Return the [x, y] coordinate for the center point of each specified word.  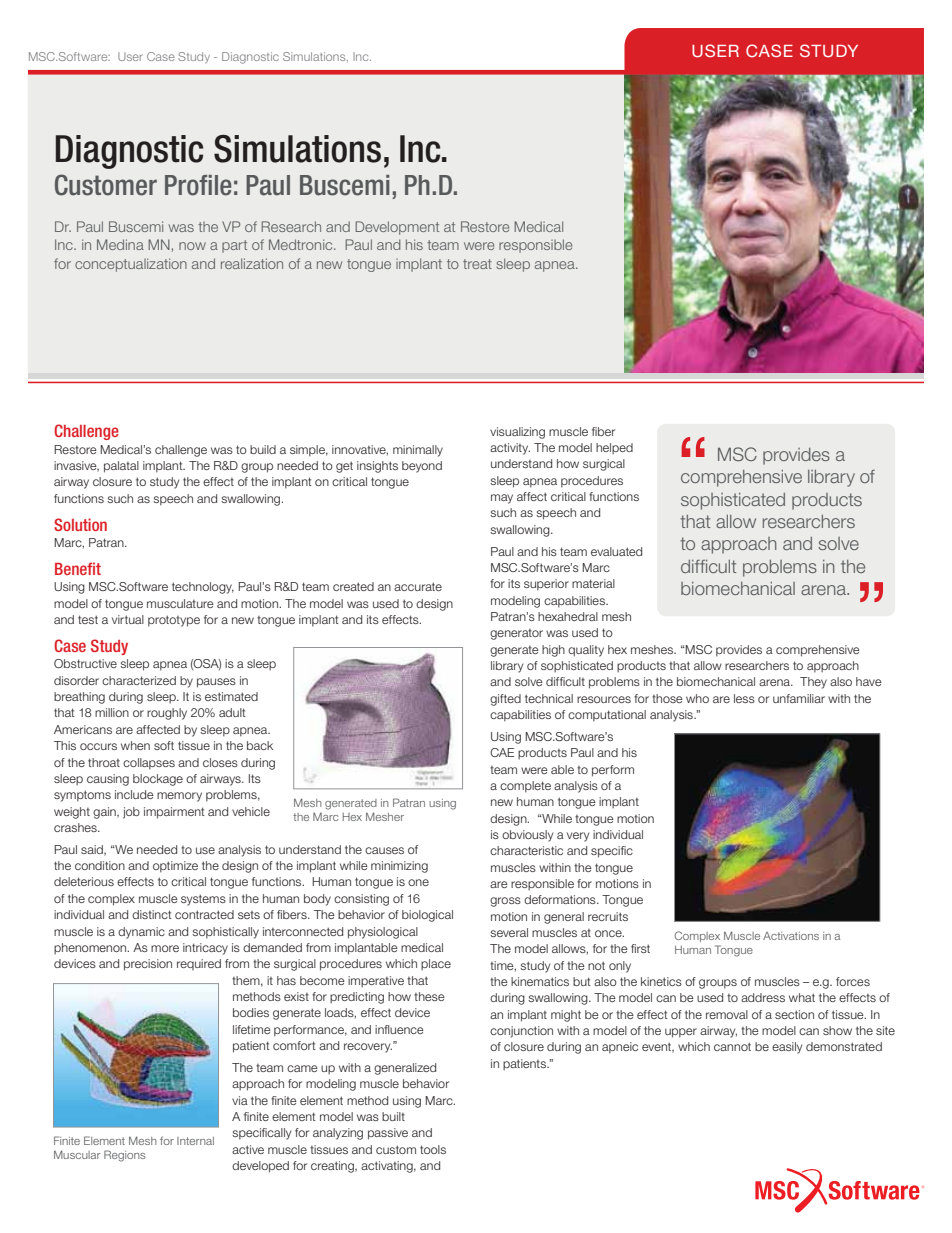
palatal [121, 467]
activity [510, 449]
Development [397, 228]
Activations [791, 936]
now [192, 246]
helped [614, 448]
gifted [505, 700]
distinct [152, 914]
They [813, 683]
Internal [195, 1141]
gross [505, 902]
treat [477, 264]
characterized [139, 680]
